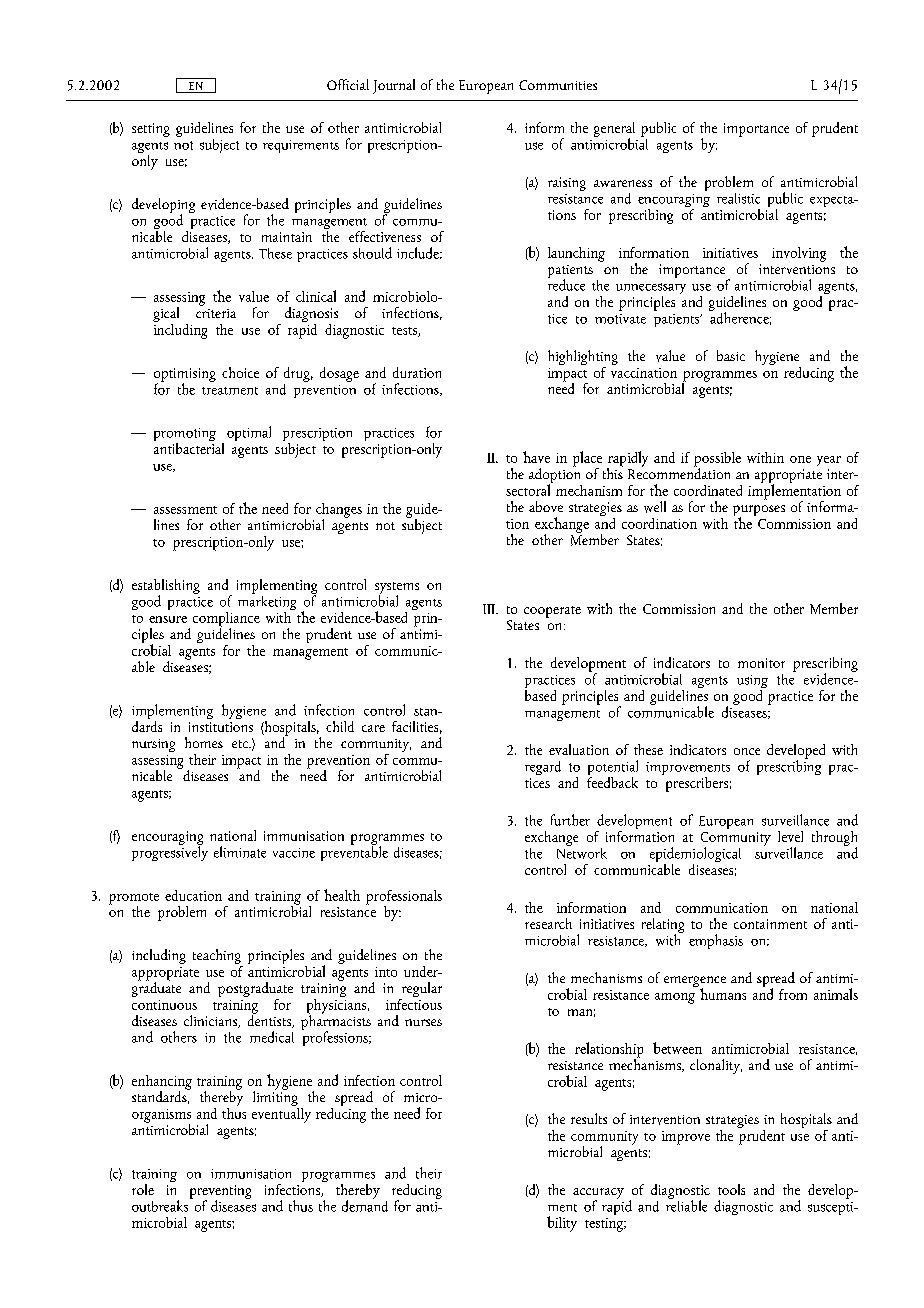  What do you see at coordinates (731, 355) in the image?
I see `basic` at bounding box center [731, 355].
